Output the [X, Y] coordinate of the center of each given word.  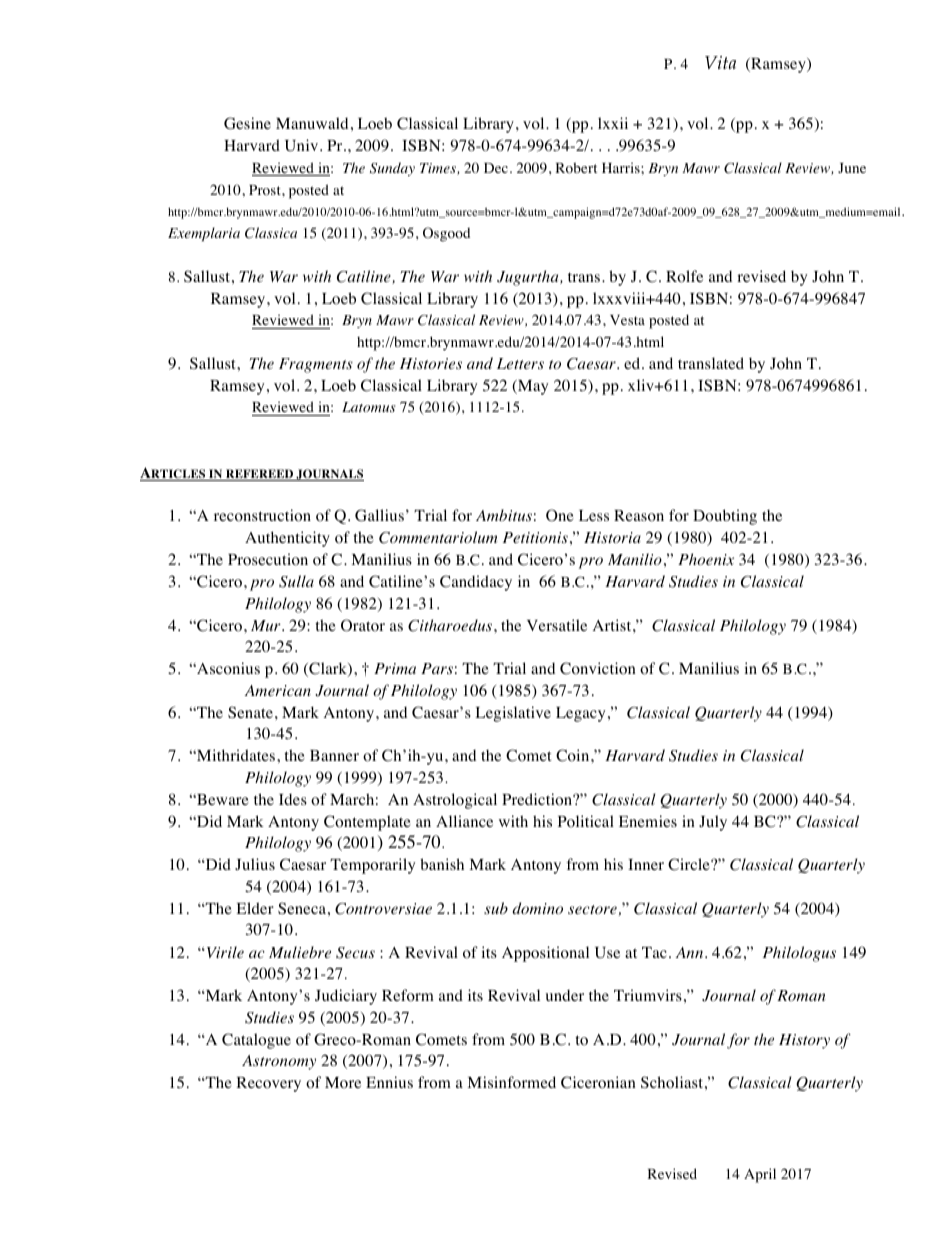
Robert [576, 168]
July [713, 823]
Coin [574, 755]
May [532, 387]
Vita [720, 62]
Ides [293, 799]
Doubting [725, 517]
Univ [303, 145]
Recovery [268, 1084]
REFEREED [259, 475]
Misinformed [511, 1082]
